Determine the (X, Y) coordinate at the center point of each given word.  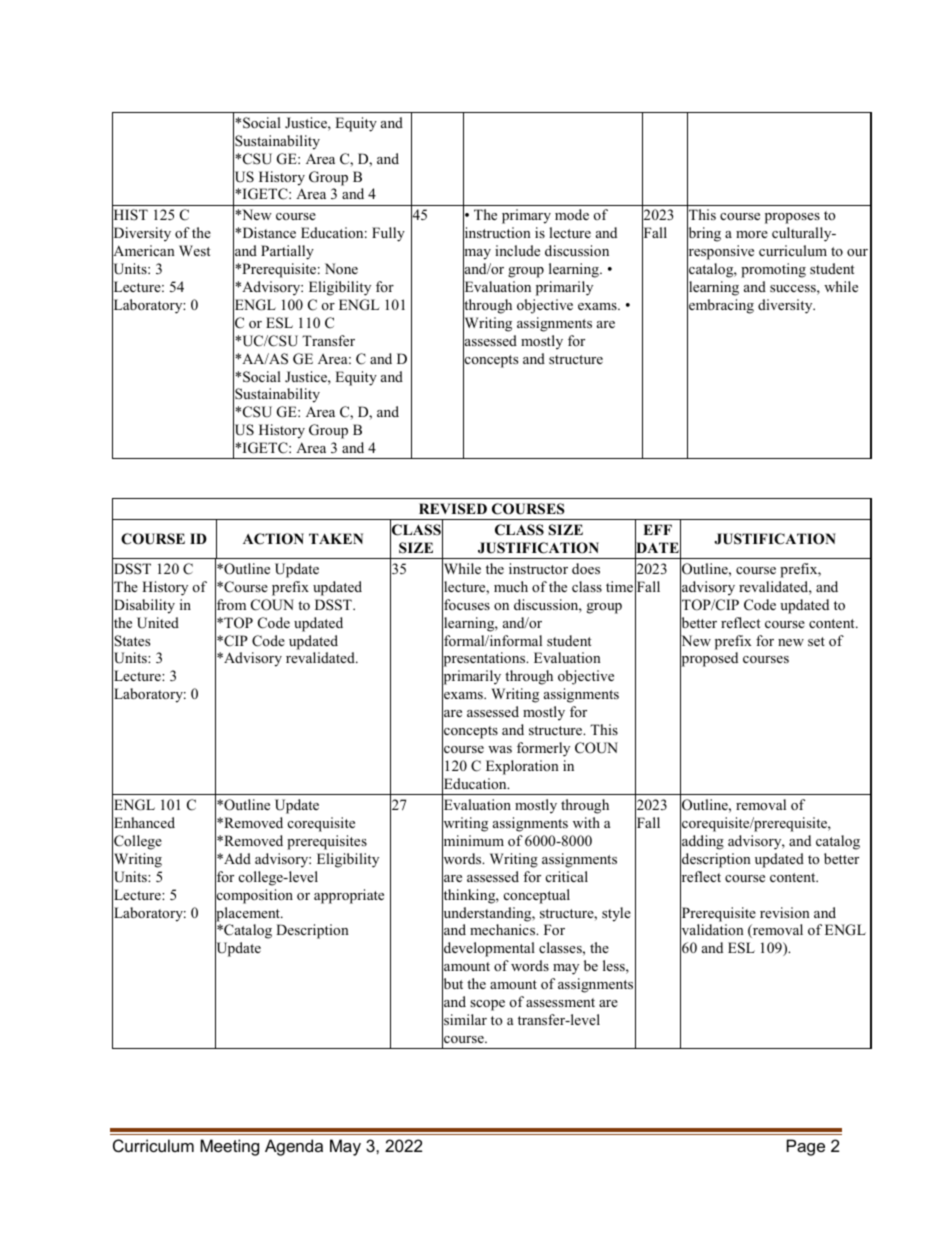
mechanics (504, 929)
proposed (709, 660)
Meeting (229, 1147)
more (752, 234)
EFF (657, 529)
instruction (497, 233)
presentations (485, 660)
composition (254, 896)
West (194, 250)
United (158, 623)
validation (712, 931)
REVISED (453, 509)
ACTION (273, 539)
